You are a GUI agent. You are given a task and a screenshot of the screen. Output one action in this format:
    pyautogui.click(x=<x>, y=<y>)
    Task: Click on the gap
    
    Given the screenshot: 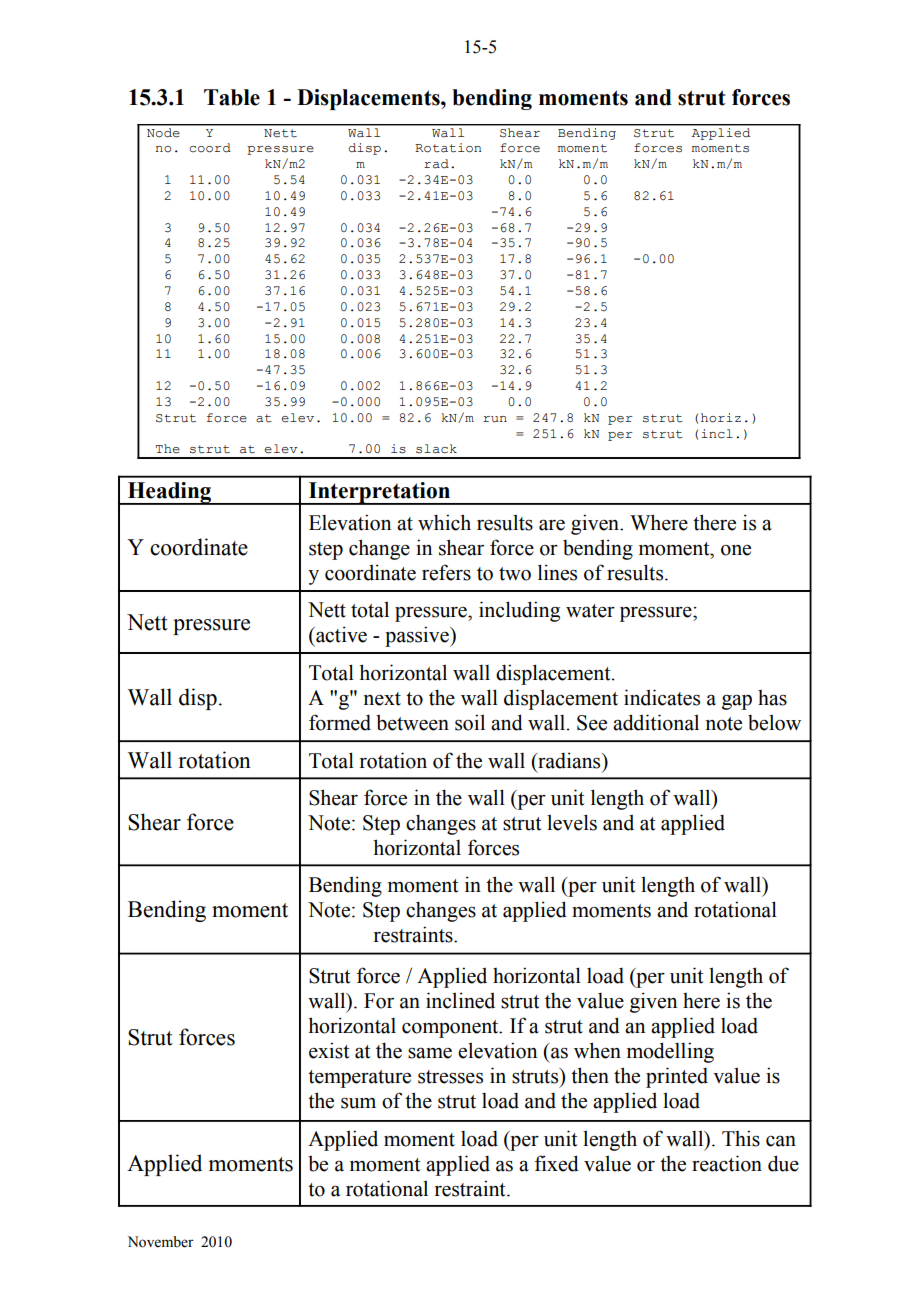 What is the action you would take?
    pyautogui.click(x=737, y=702)
